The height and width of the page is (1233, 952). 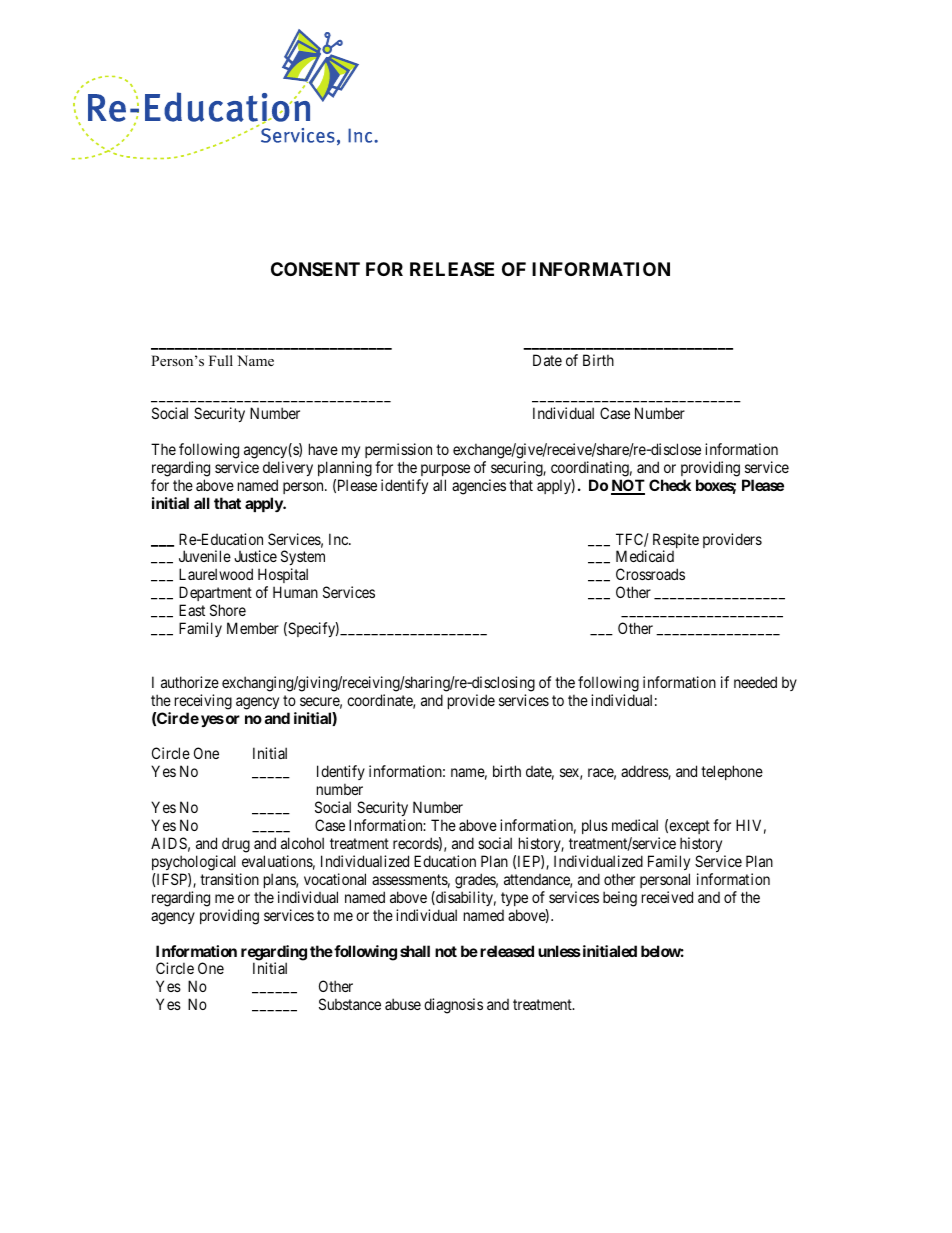 I want to click on permission, so click(x=398, y=450).
